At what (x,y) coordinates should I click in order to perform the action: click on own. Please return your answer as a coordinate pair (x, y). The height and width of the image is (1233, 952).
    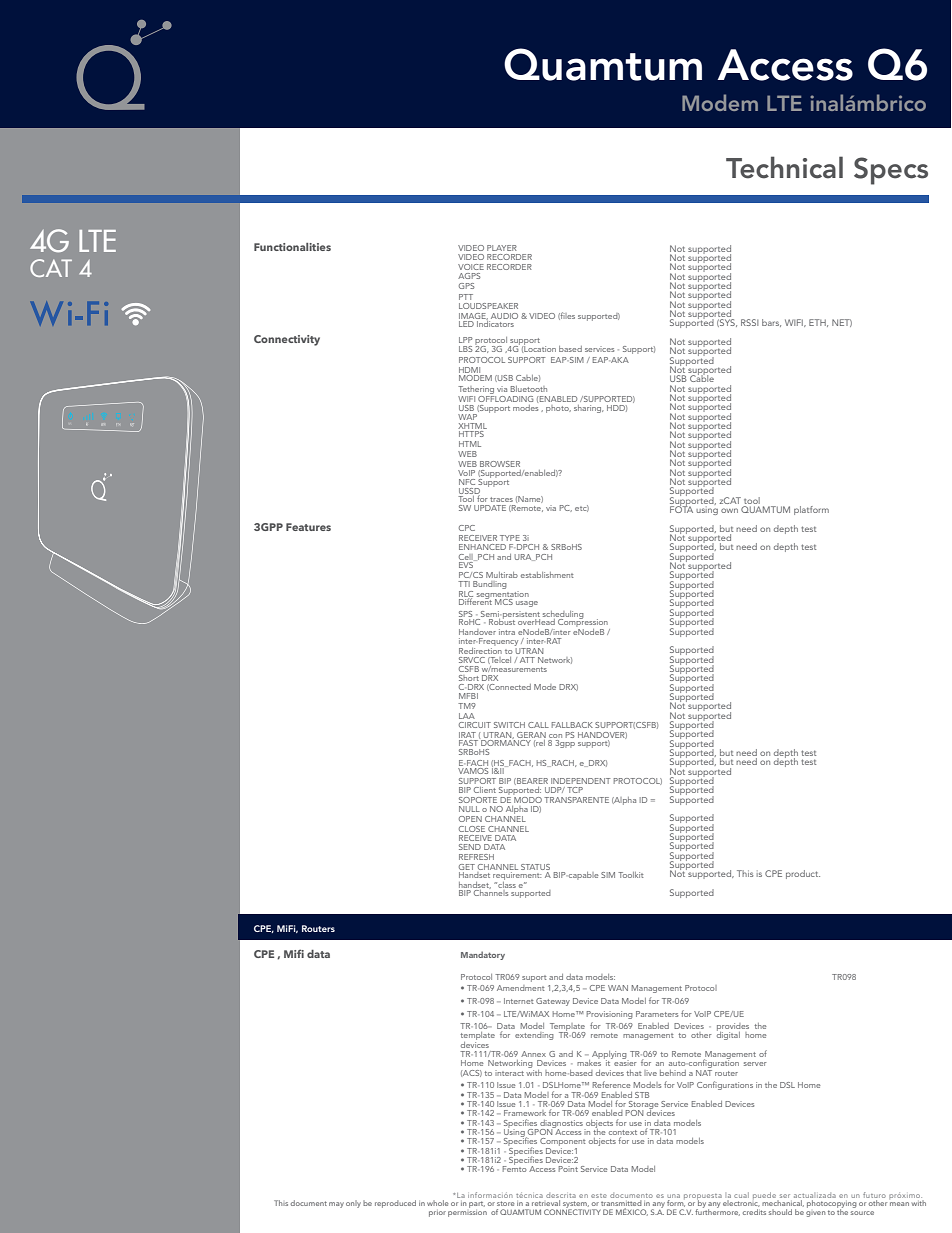
    Looking at the image, I should click on (729, 510).
